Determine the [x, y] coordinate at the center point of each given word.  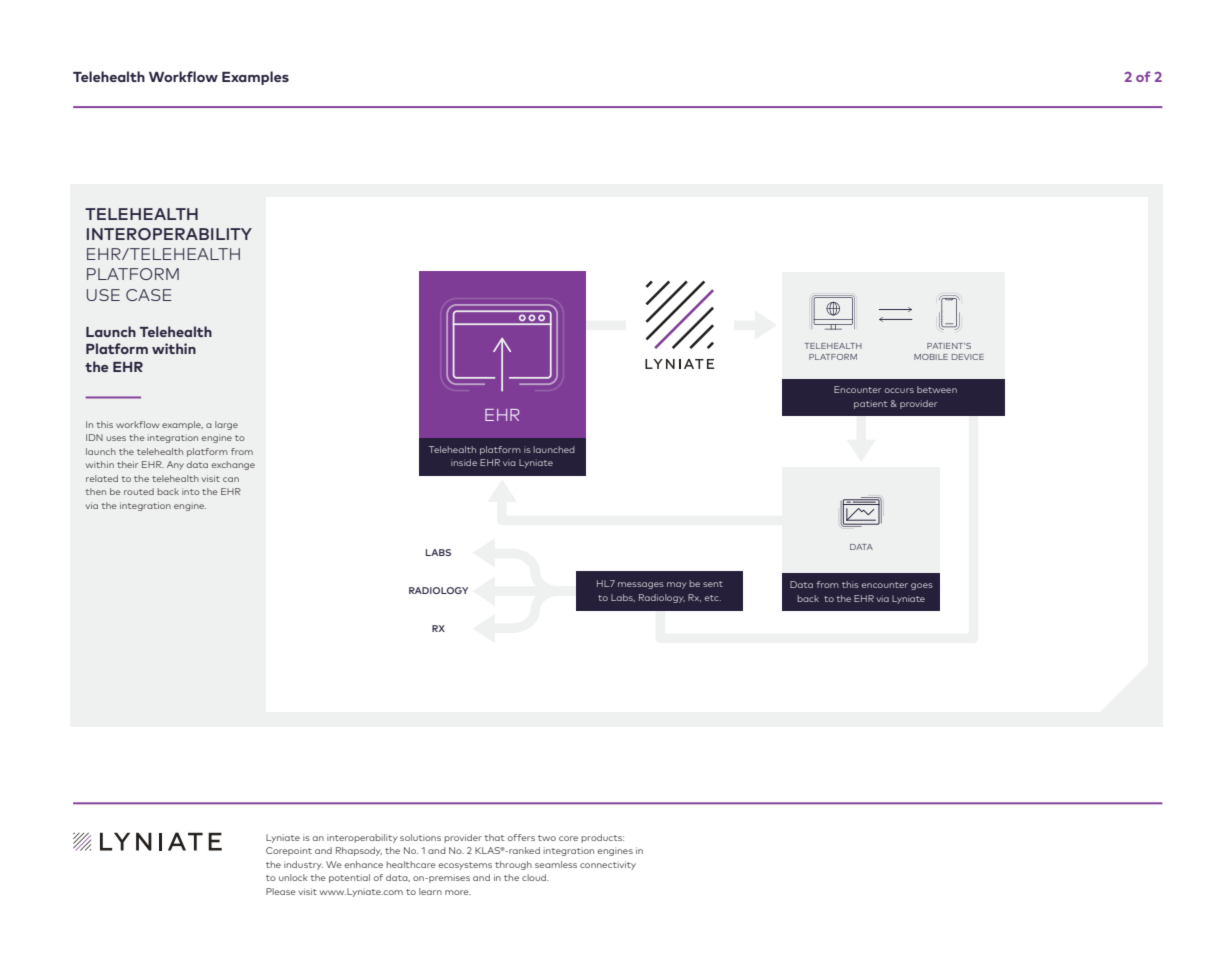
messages [641, 585]
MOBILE [931, 357]
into [191, 491]
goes [922, 586]
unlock [293, 877]
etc [713, 598]
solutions [420, 837]
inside [464, 462]
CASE [149, 295]
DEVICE [968, 357]
